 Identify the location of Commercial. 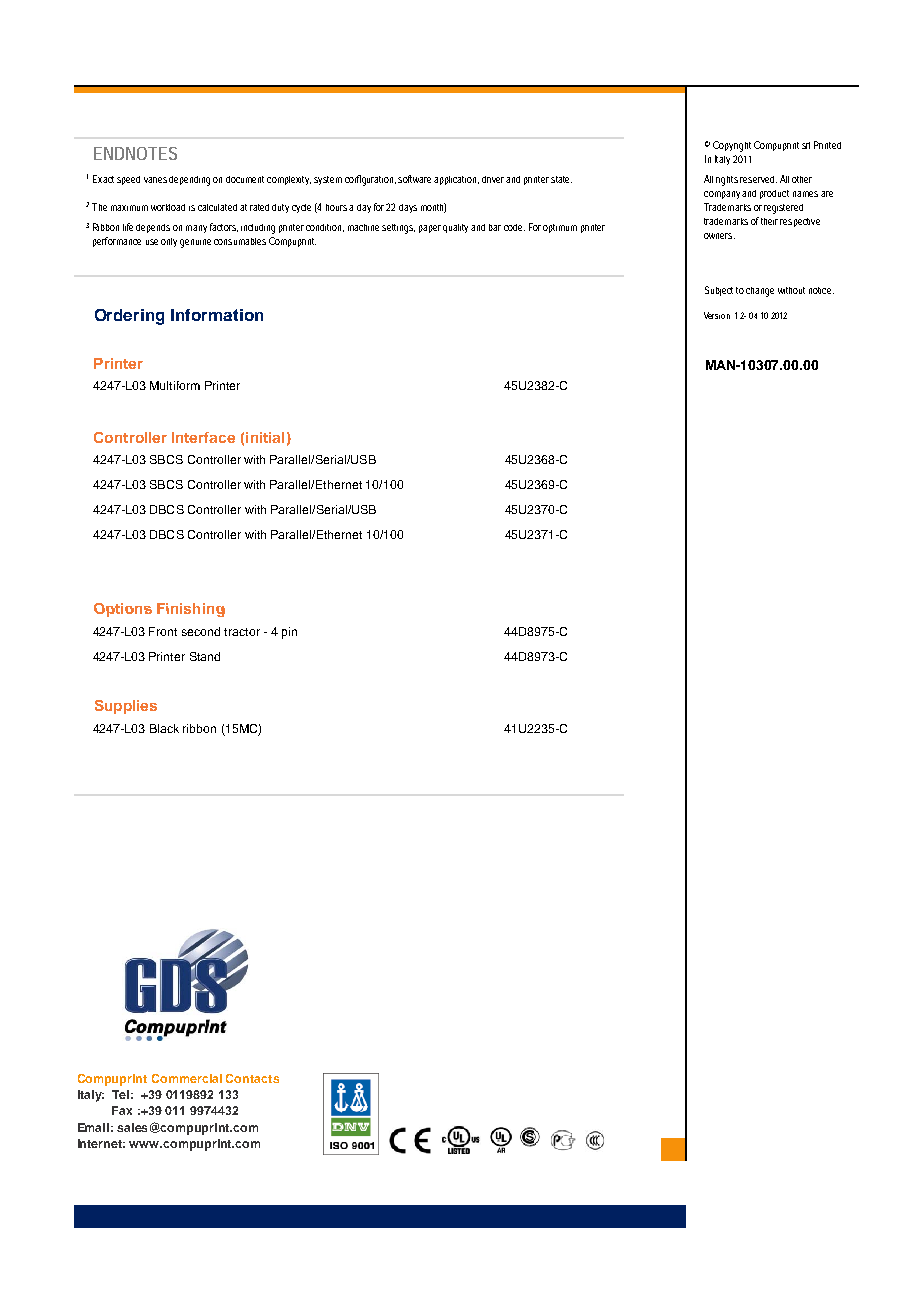
(187, 1078).
